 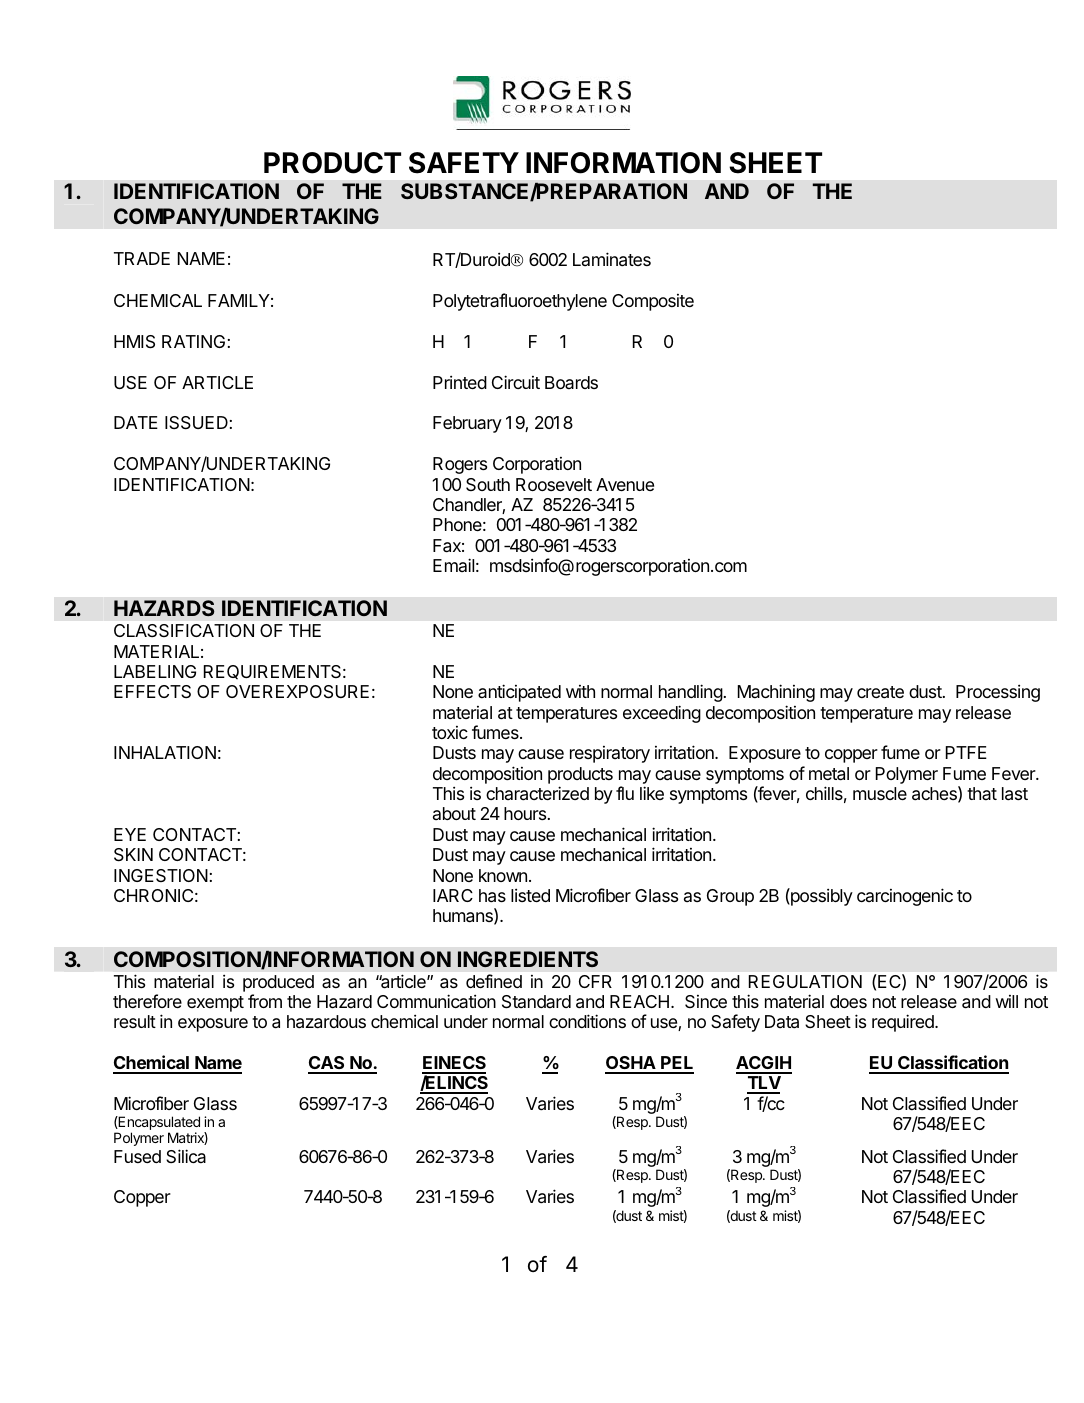 What do you see at coordinates (904, 1023) in the screenshot?
I see `required` at bounding box center [904, 1023].
